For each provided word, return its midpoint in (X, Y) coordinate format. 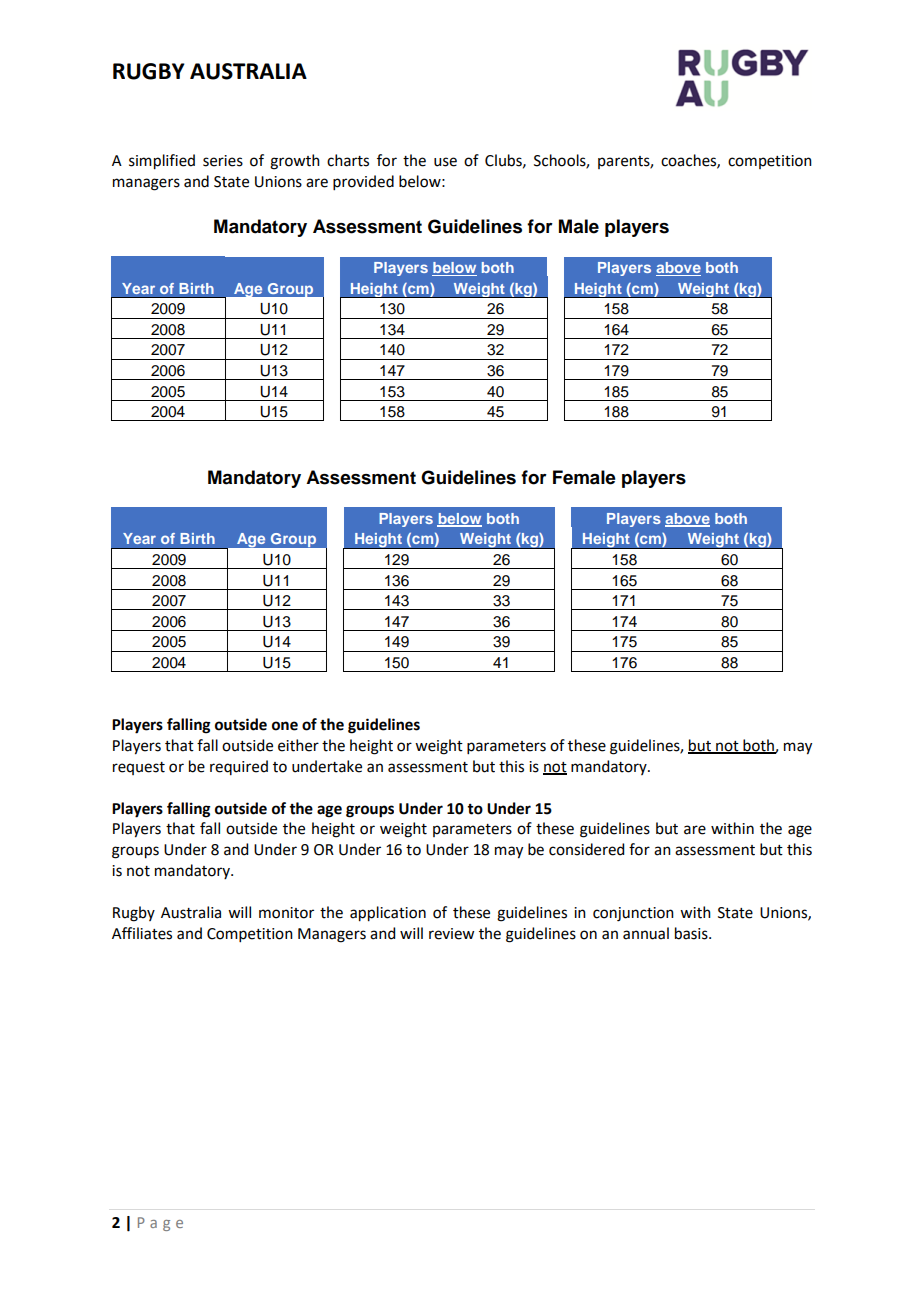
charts (348, 160)
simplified (162, 162)
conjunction (633, 914)
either (298, 745)
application (388, 914)
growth (295, 162)
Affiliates (142, 933)
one (285, 726)
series (223, 161)
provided (363, 182)
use (445, 162)
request (139, 768)
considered (586, 849)
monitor (286, 913)
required (239, 767)
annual (646, 933)
